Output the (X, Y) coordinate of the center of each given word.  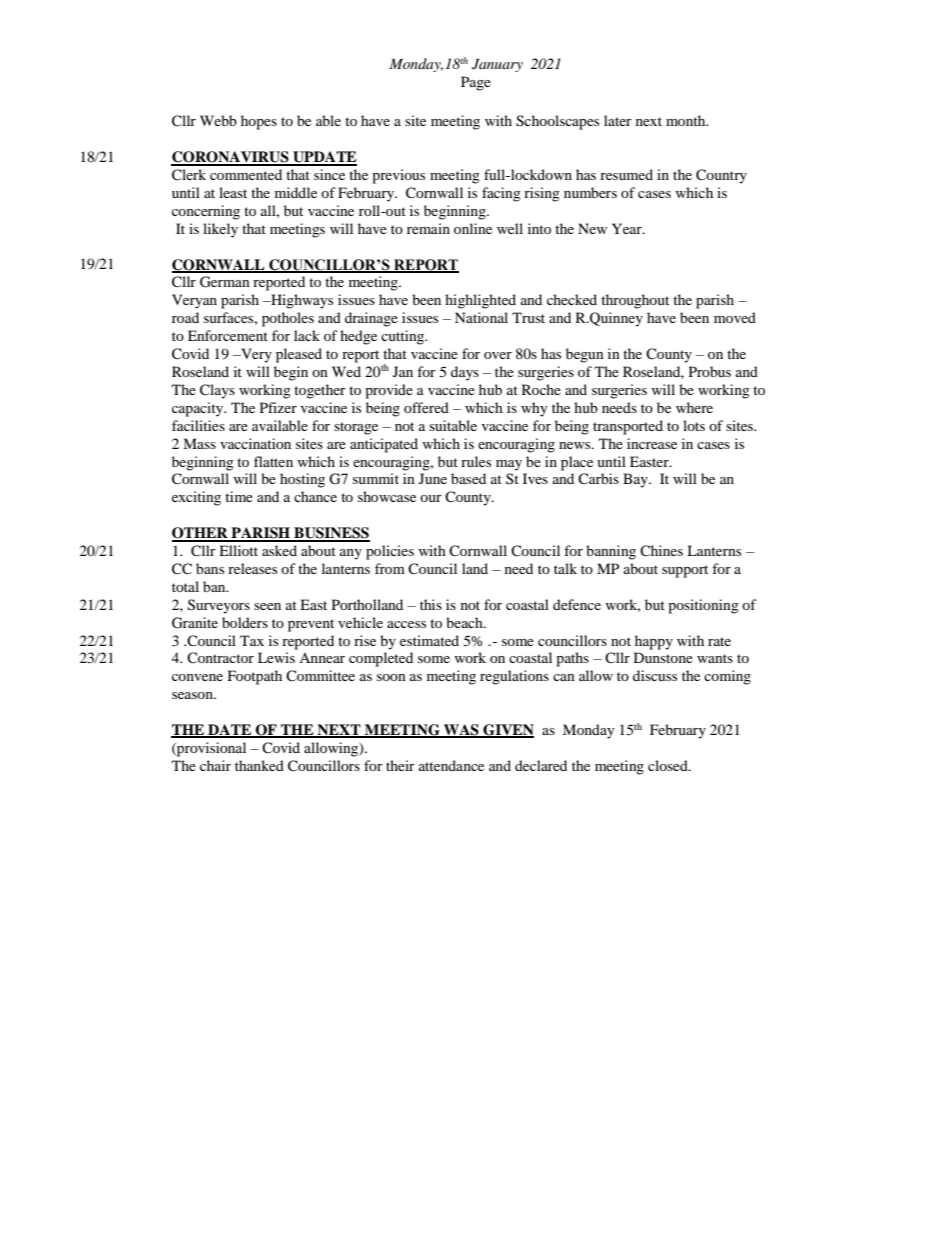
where (694, 407)
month (687, 120)
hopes (259, 122)
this (431, 604)
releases (252, 568)
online (473, 228)
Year (628, 228)
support (685, 571)
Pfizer (278, 407)
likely (220, 230)
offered (426, 407)
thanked (259, 765)
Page (476, 83)
